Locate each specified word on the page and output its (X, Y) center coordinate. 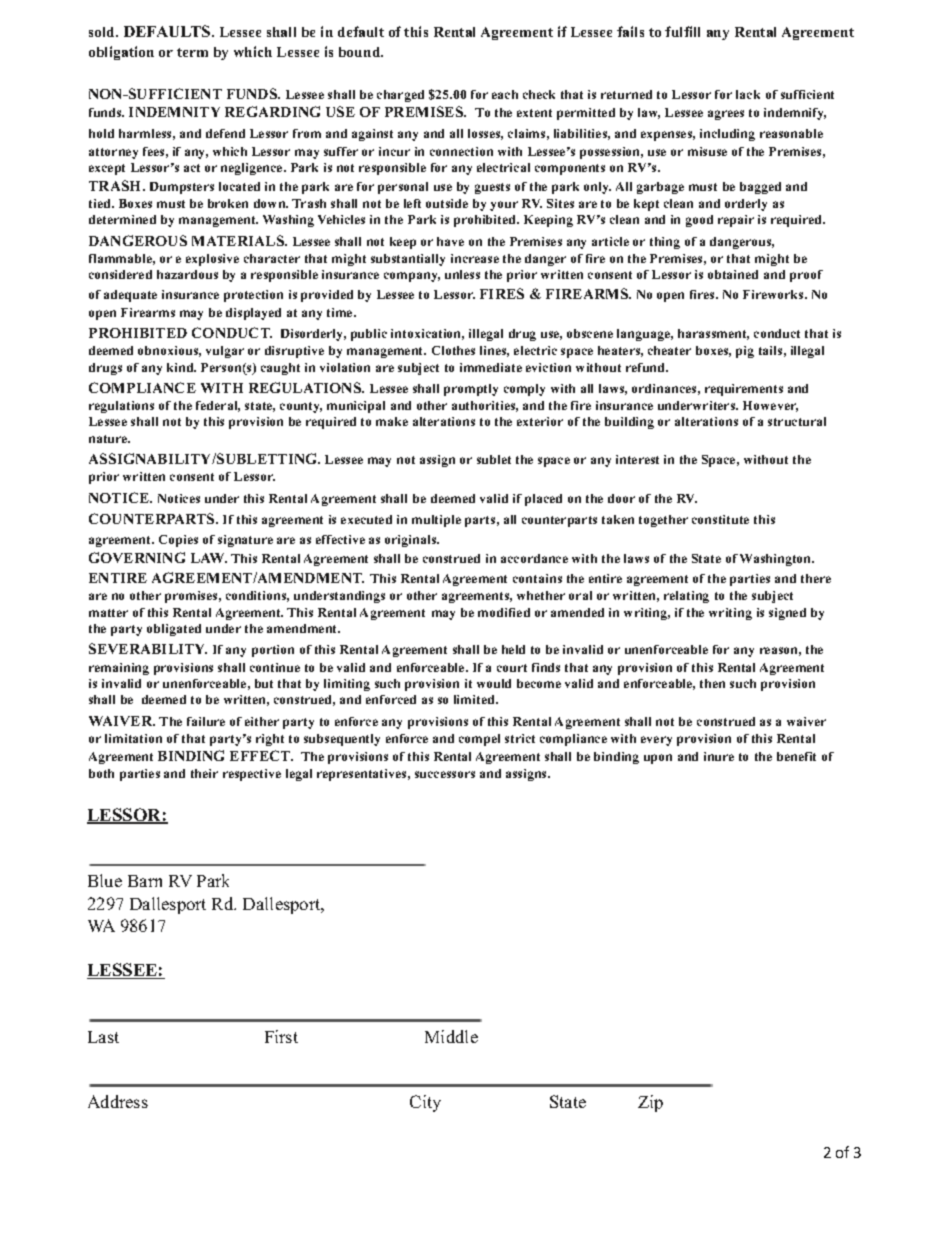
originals (412, 541)
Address (118, 1101)
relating (686, 597)
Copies (178, 541)
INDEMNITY (174, 112)
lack (748, 94)
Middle (451, 1036)
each (505, 94)
